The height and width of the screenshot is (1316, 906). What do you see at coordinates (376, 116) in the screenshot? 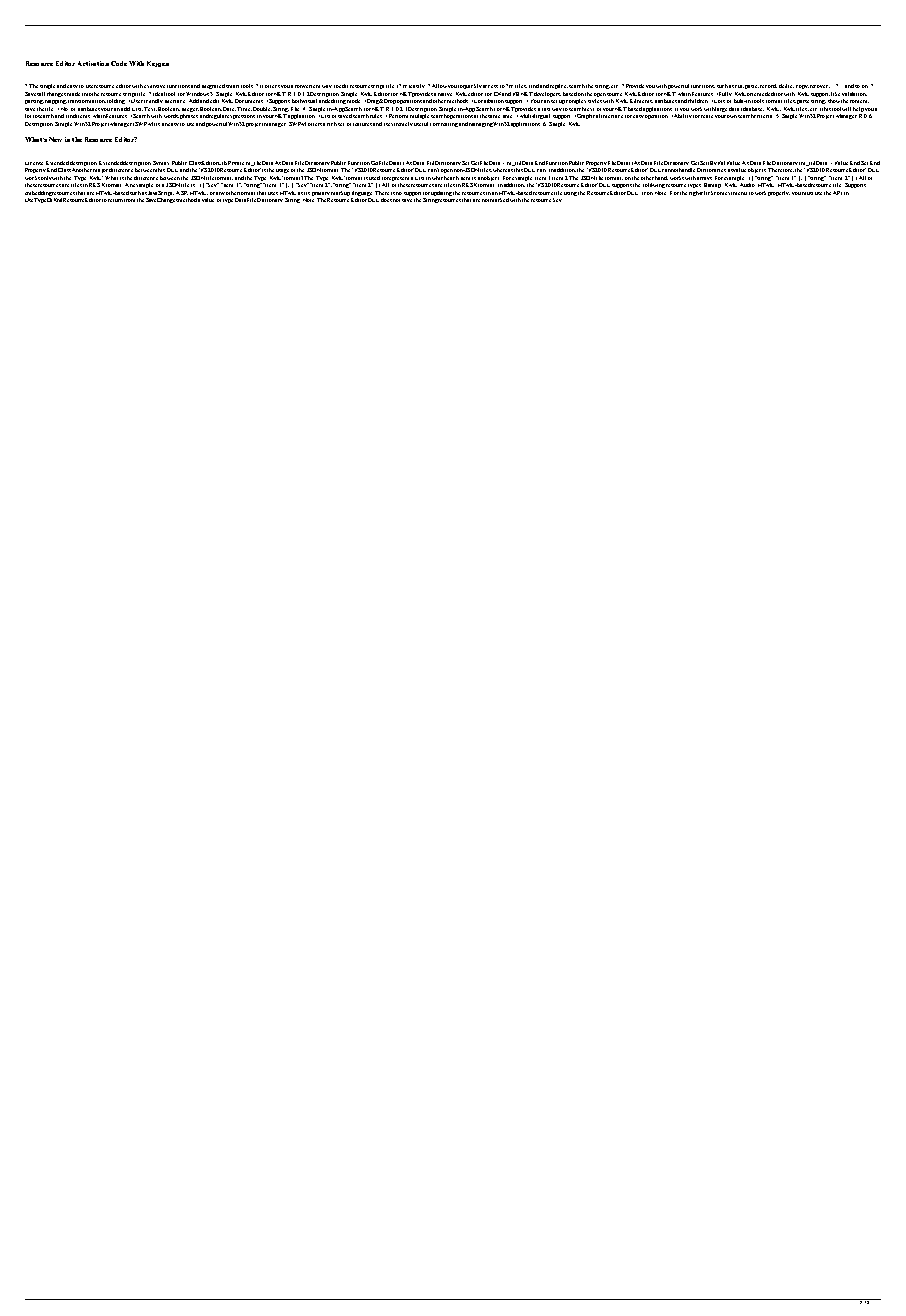
I see `rules` at bounding box center [376, 116].
